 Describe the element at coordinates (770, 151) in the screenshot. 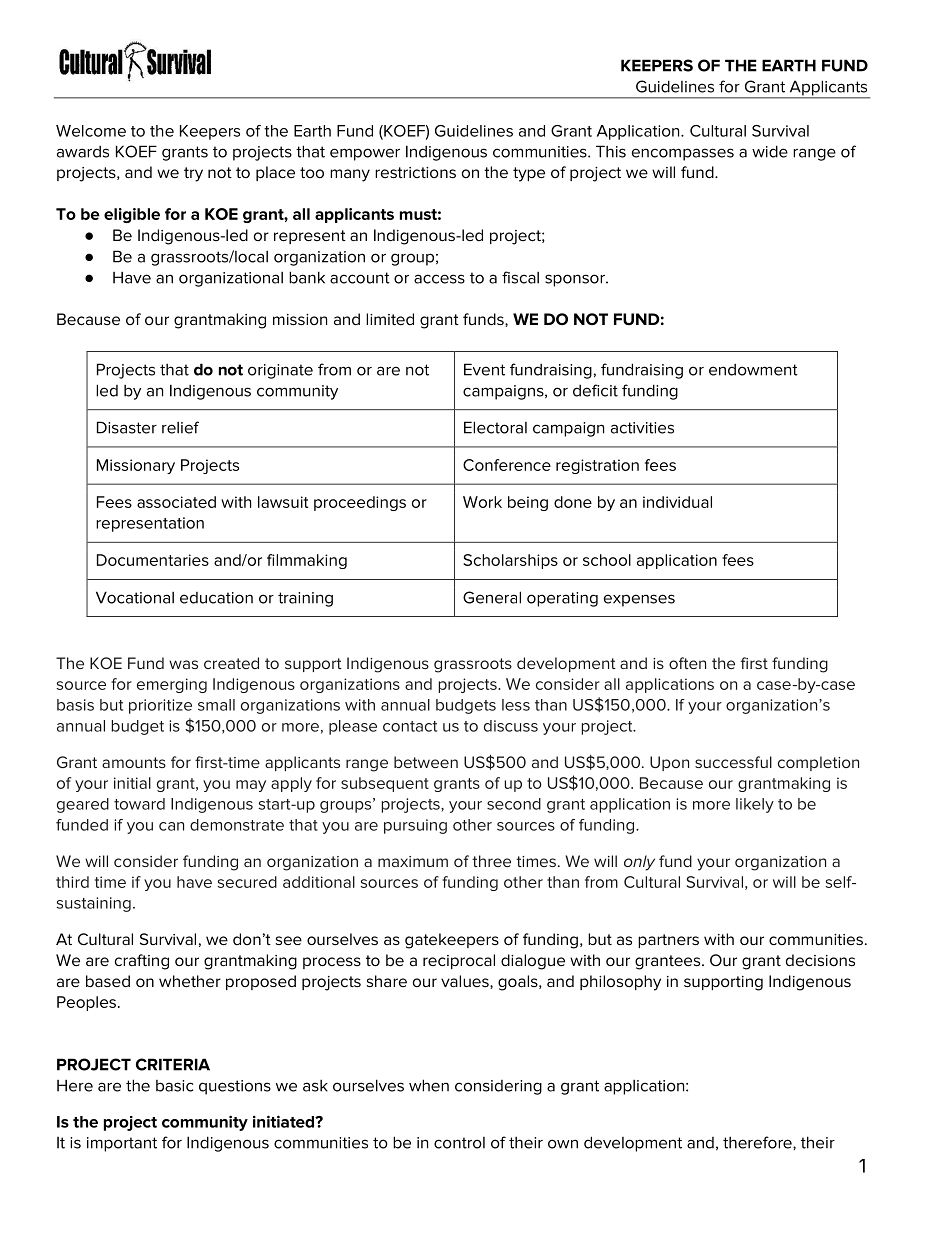

I see `wide` at that location.
